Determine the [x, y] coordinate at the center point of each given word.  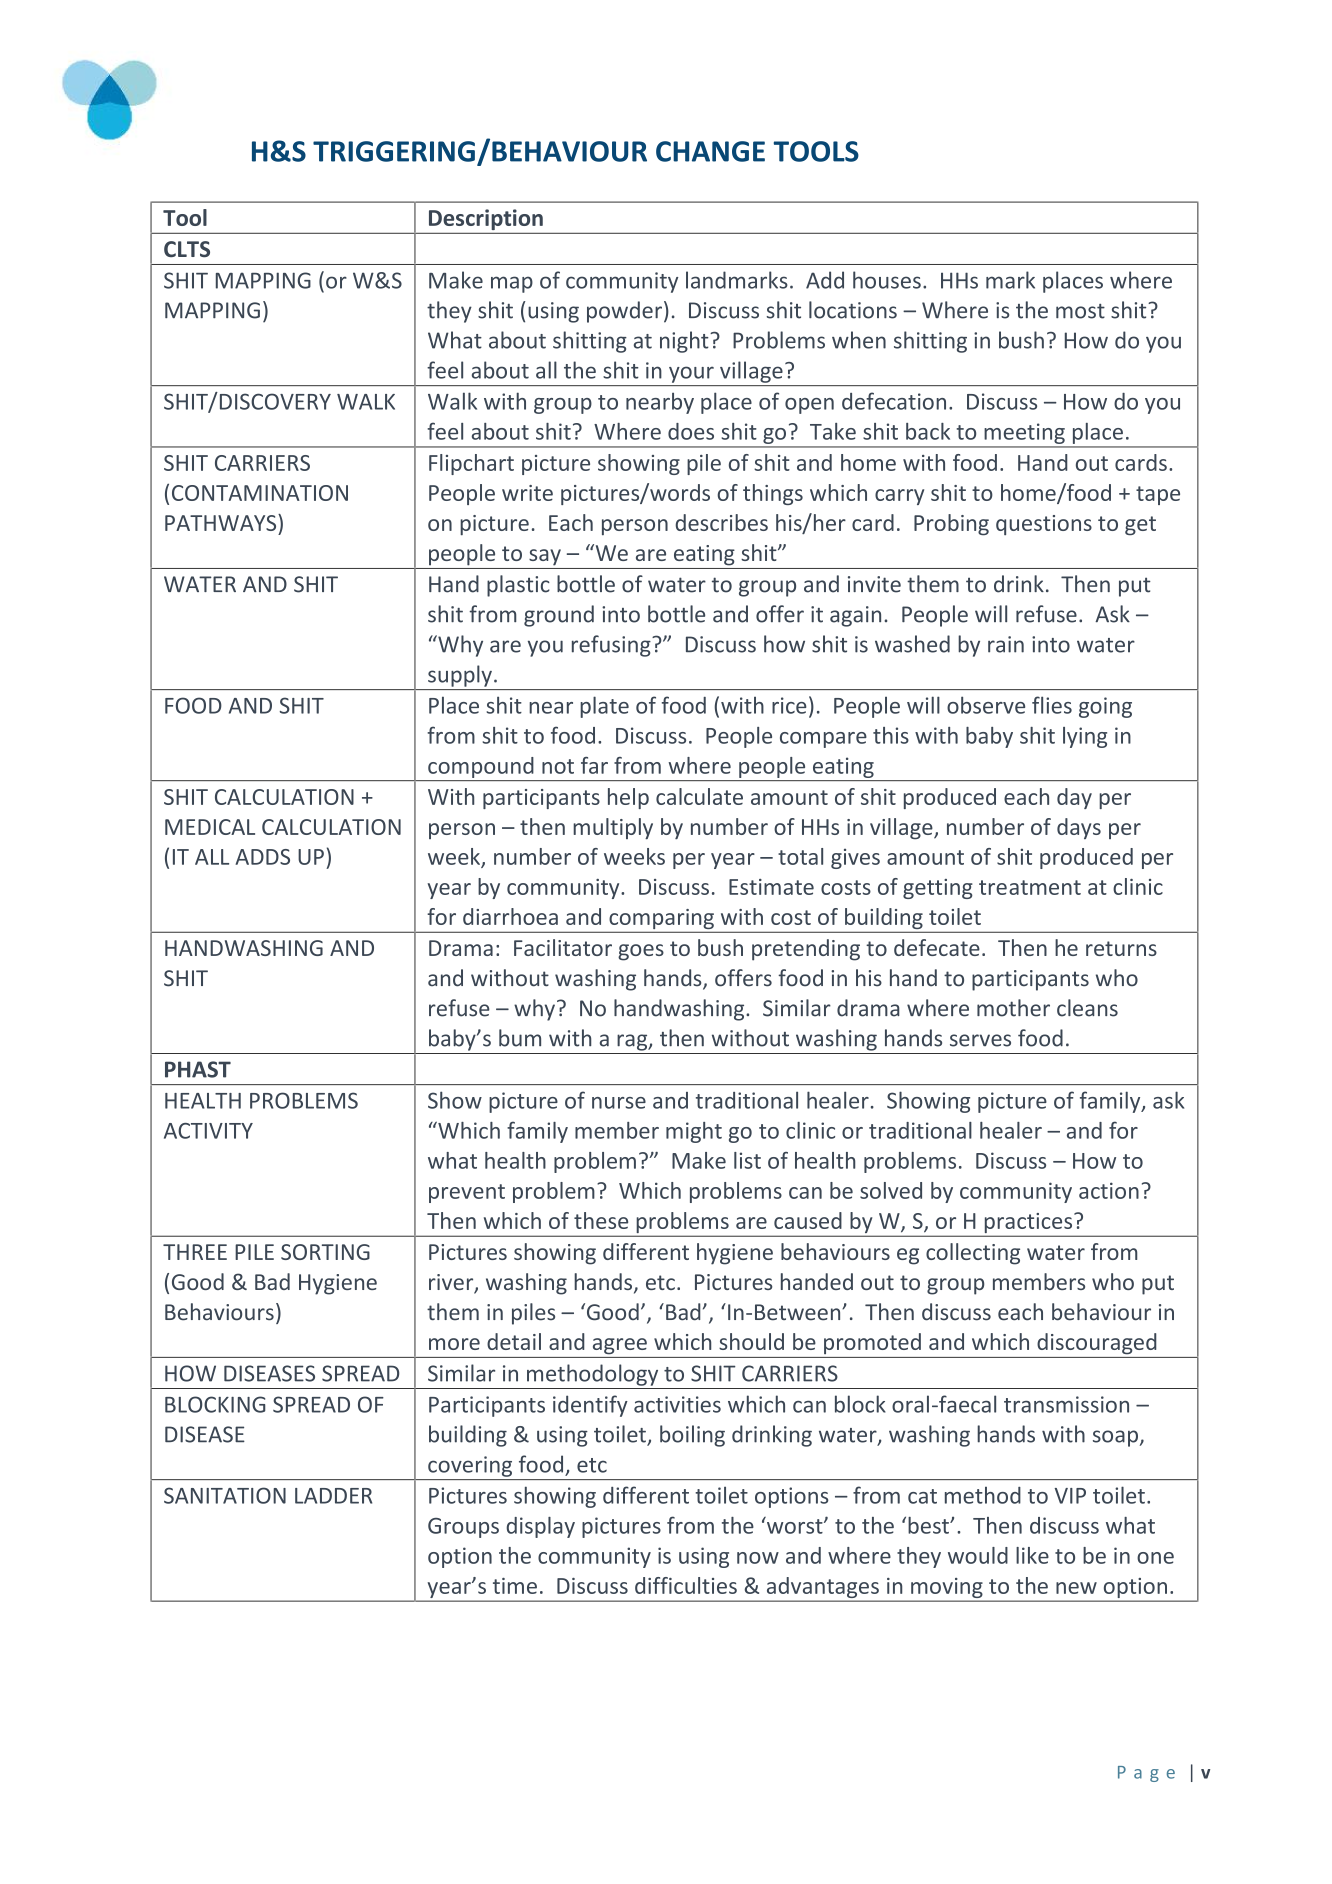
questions [1044, 525]
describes [721, 522]
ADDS [262, 857]
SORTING [325, 1252]
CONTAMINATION [260, 493]
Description [486, 219]
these [601, 1220]
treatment [1030, 887]
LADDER [333, 1496]
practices [1028, 1224]
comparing [661, 920]
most [1080, 311]
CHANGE [710, 151]
